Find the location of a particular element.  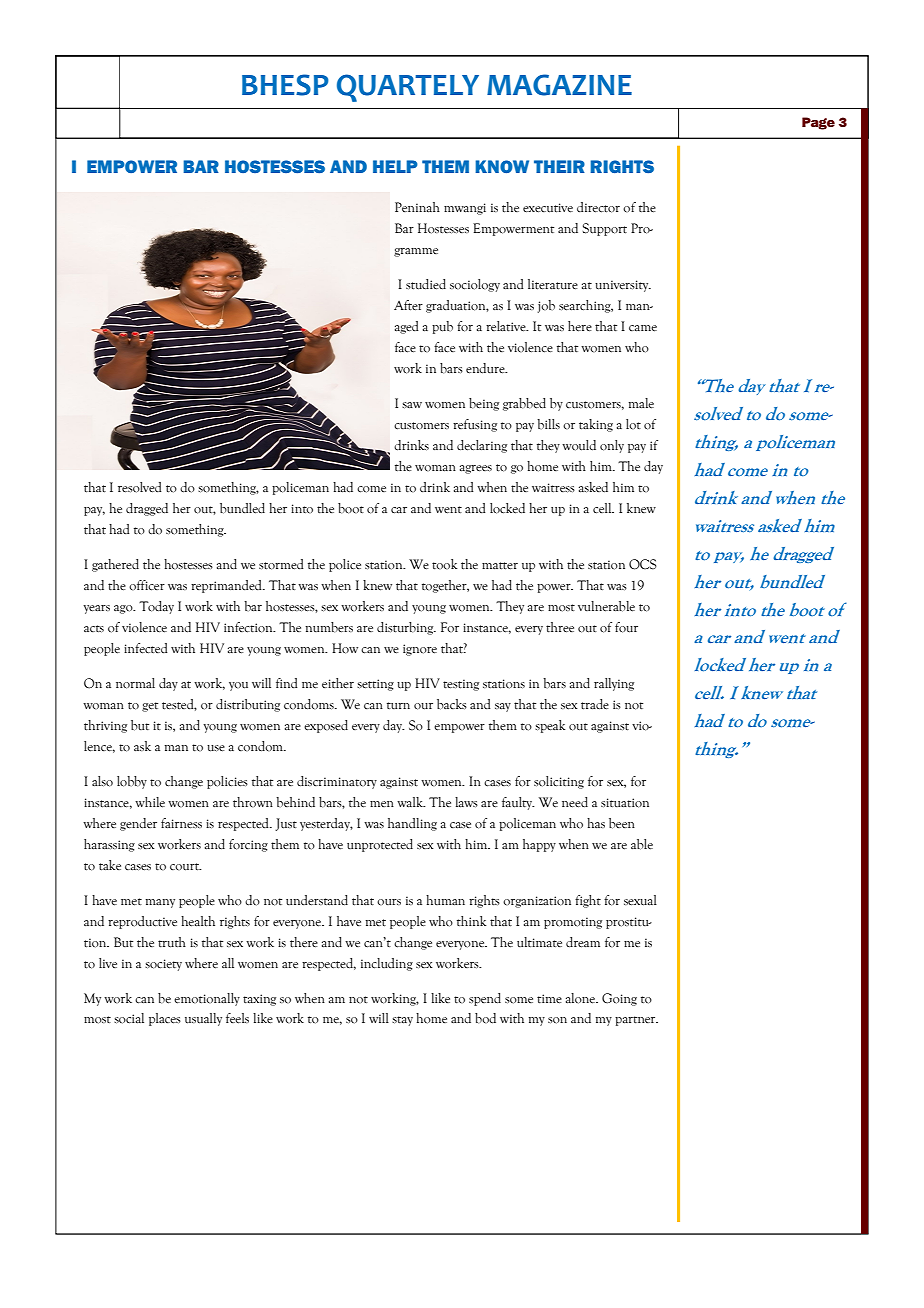

OCS is located at coordinates (643, 564).
